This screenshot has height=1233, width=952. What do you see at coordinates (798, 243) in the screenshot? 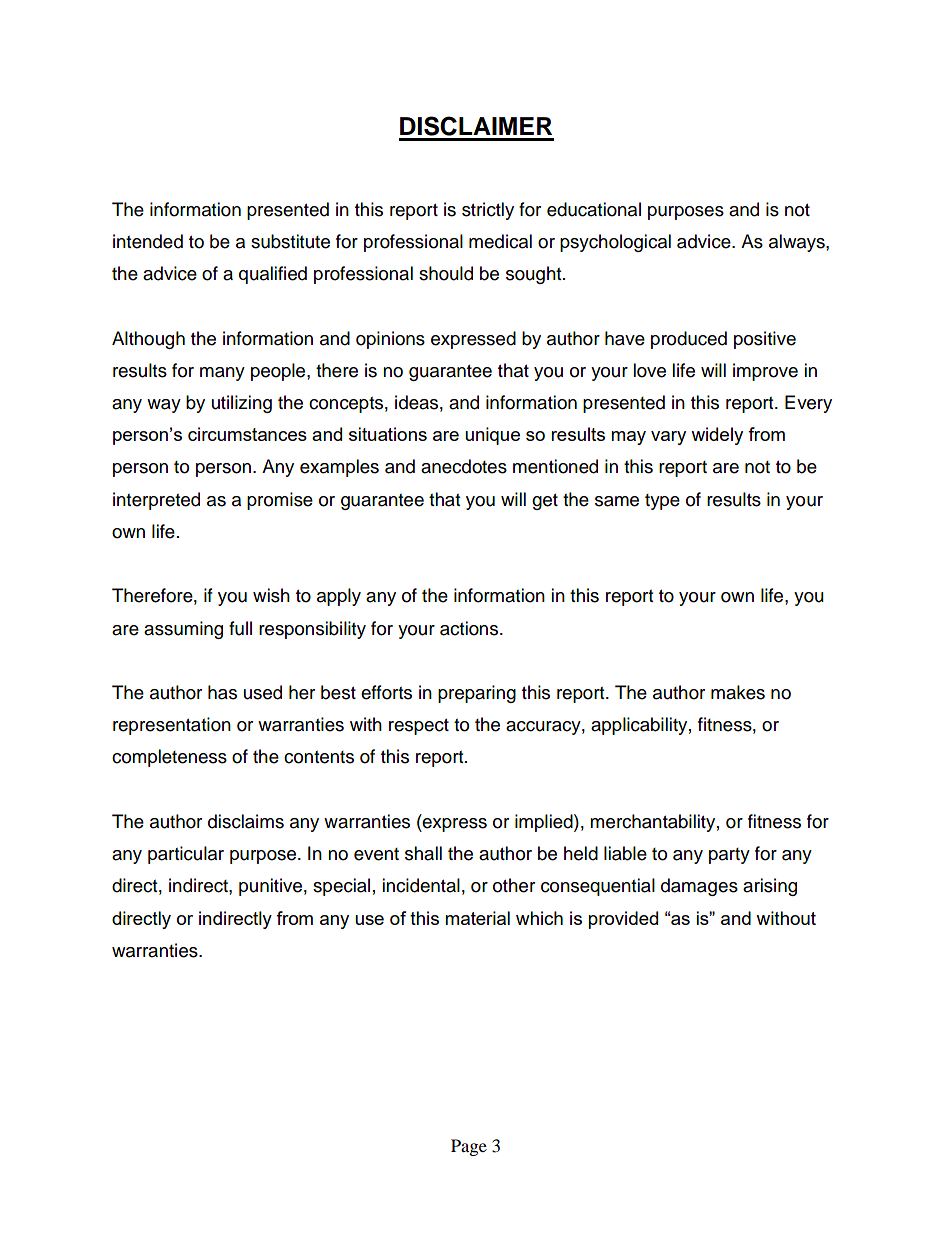
I see `always` at bounding box center [798, 243].
